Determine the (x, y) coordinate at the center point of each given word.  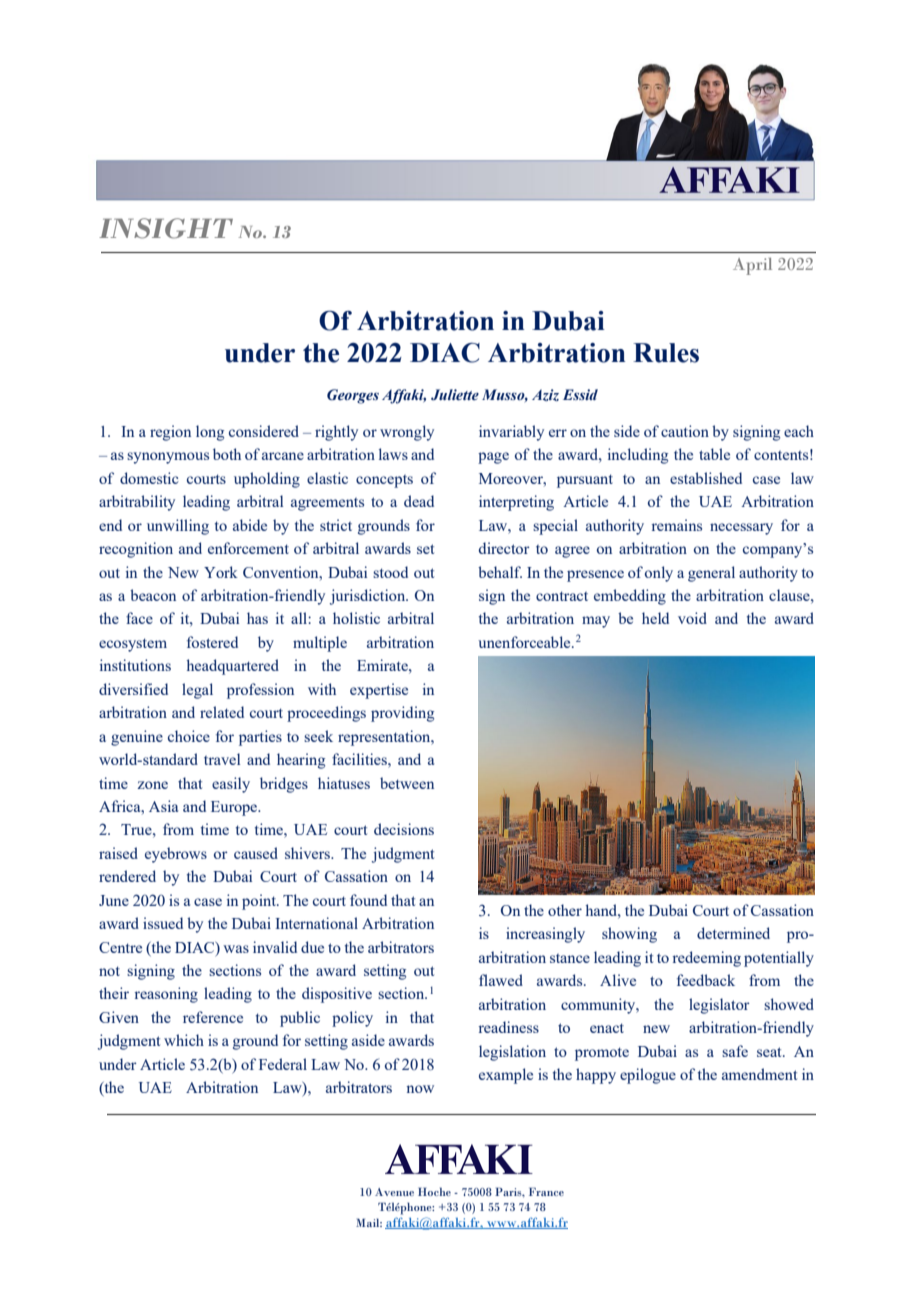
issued (163, 923)
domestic (149, 478)
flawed (501, 980)
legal (197, 691)
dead (419, 501)
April (752, 266)
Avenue (394, 1192)
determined (733, 933)
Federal (283, 1064)
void (692, 618)
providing (402, 714)
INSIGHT (166, 228)
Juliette (455, 395)
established (706, 478)
